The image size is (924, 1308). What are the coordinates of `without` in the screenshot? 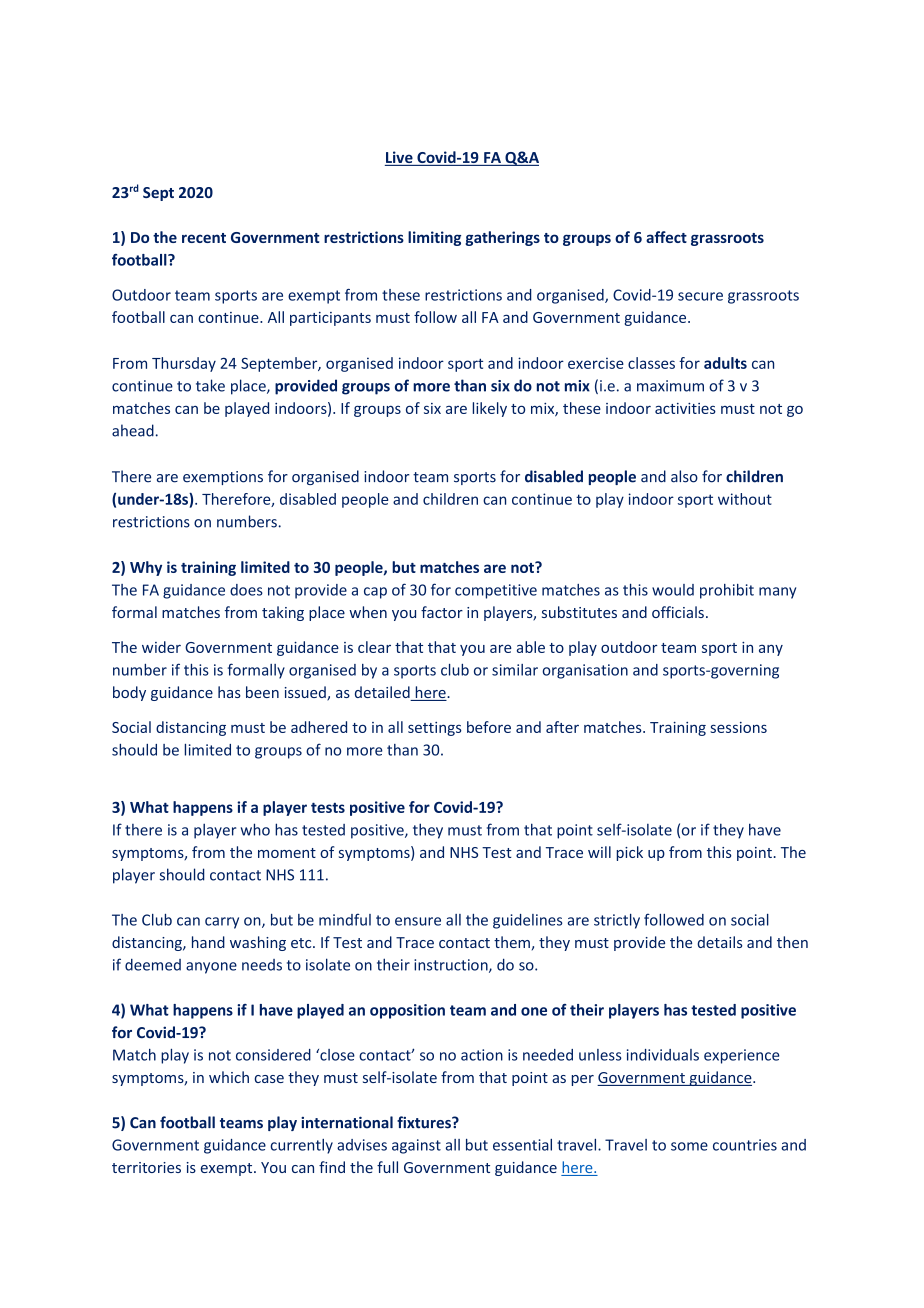 It's located at (745, 499).
